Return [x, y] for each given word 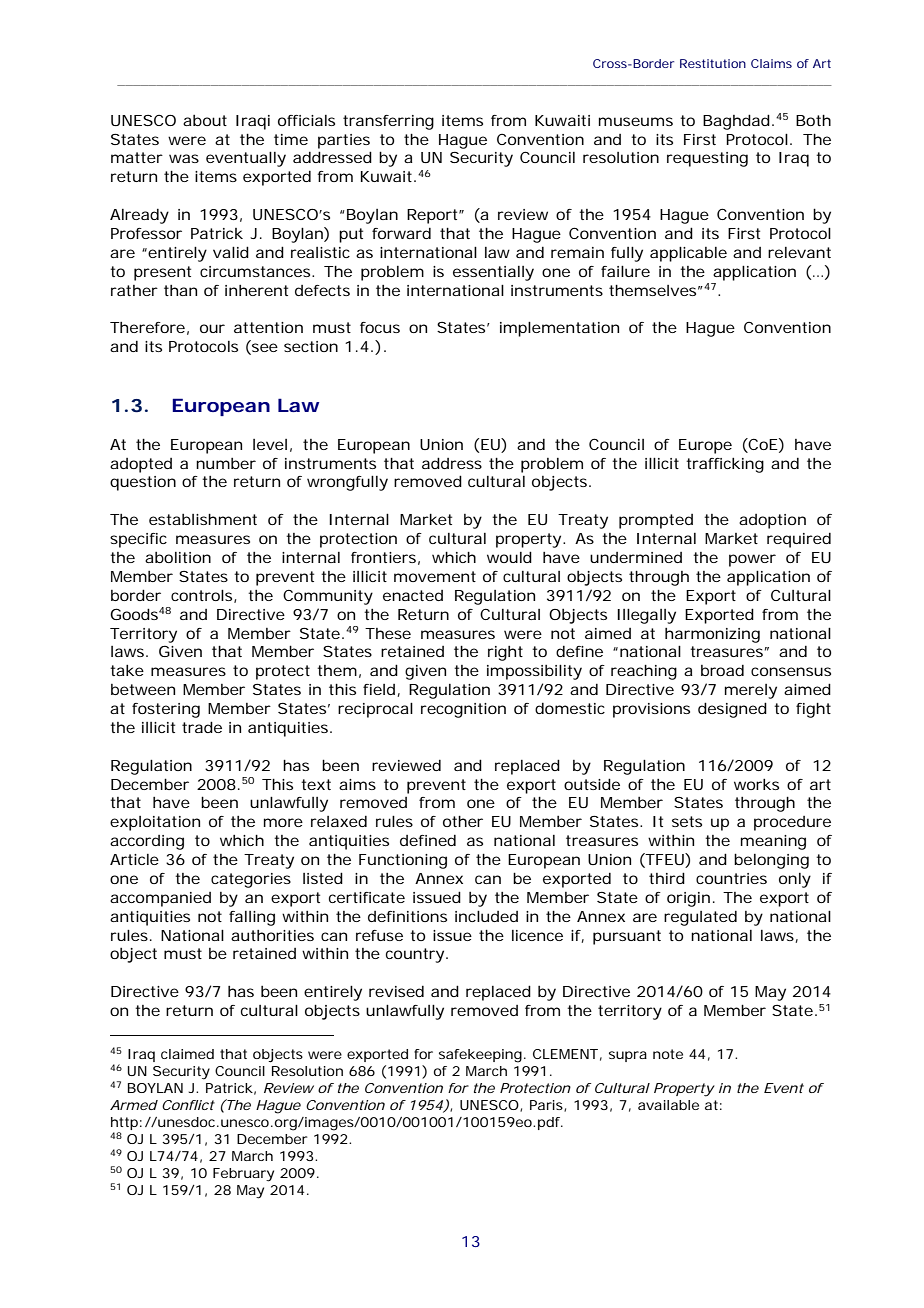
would [509, 557]
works [756, 784]
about [205, 120]
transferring [388, 122]
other [463, 821]
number [226, 463]
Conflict [188, 1105]
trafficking [725, 465]
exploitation [155, 823]
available [668, 1105]
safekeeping [480, 1056]
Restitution [713, 63]
